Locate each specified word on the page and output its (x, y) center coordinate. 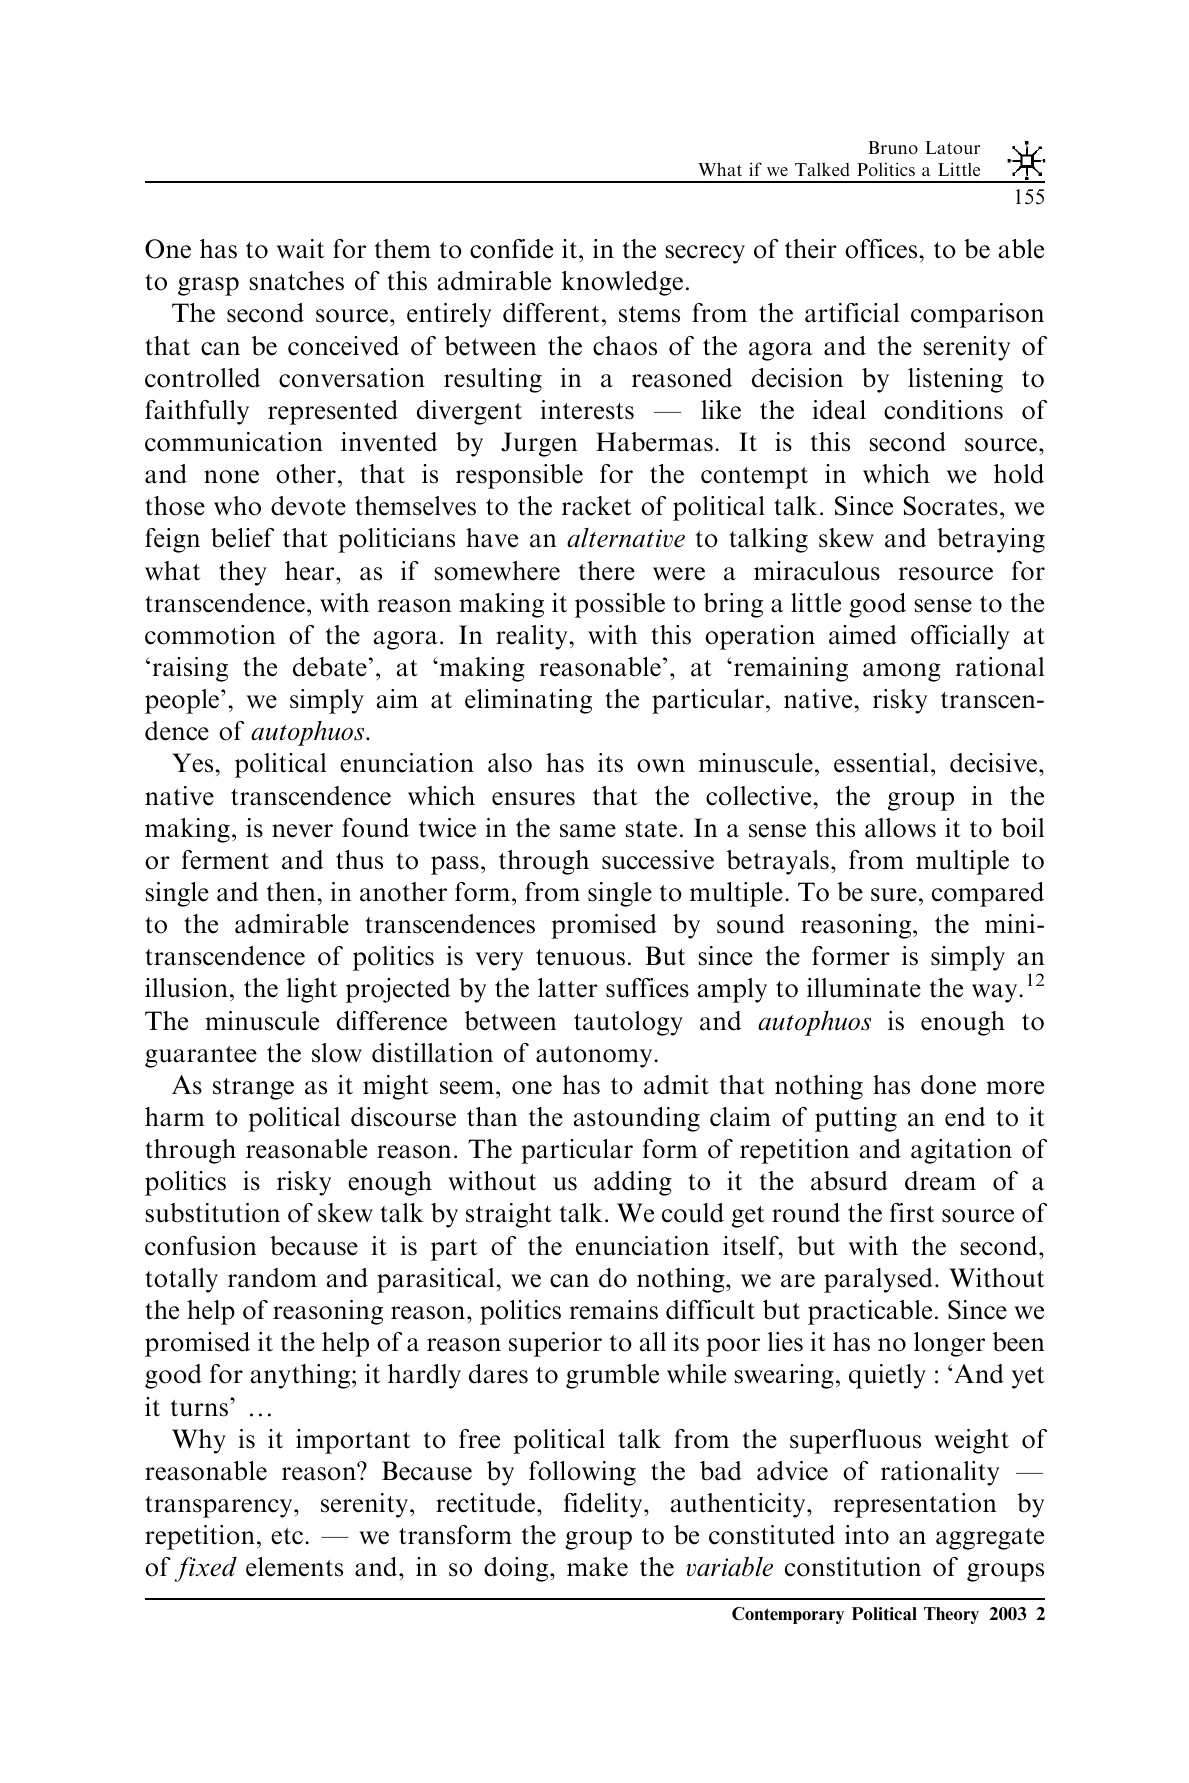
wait (300, 249)
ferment (225, 860)
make (597, 1567)
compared (988, 894)
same (588, 831)
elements (294, 1567)
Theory (951, 1615)
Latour (952, 147)
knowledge (622, 283)
